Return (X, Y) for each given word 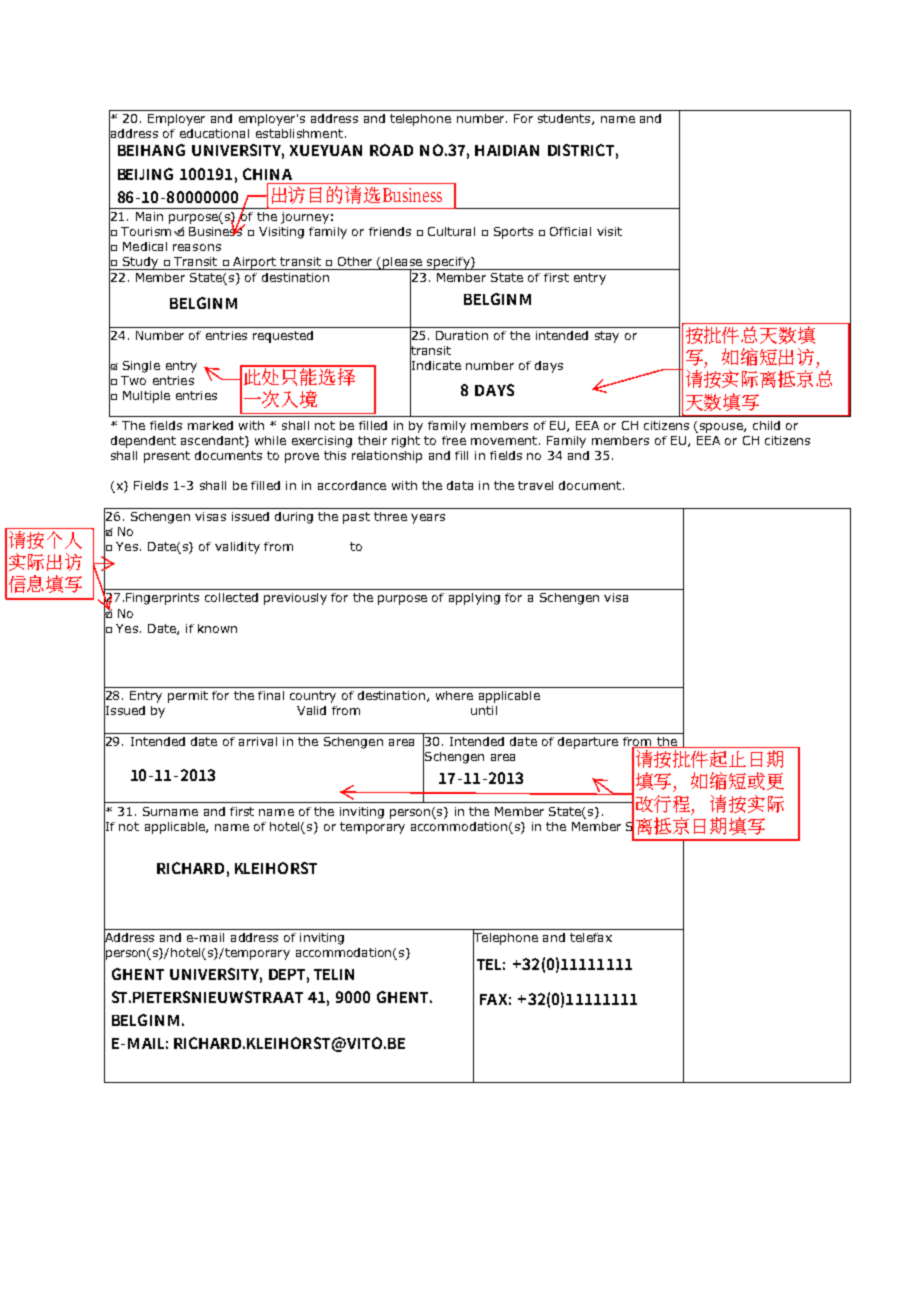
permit (188, 697)
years (428, 519)
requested (283, 337)
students (565, 119)
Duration (462, 335)
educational (214, 133)
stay (607, 337)
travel (535, 485)
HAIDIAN (507, 150)
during (294, 518)
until (484, 710)
